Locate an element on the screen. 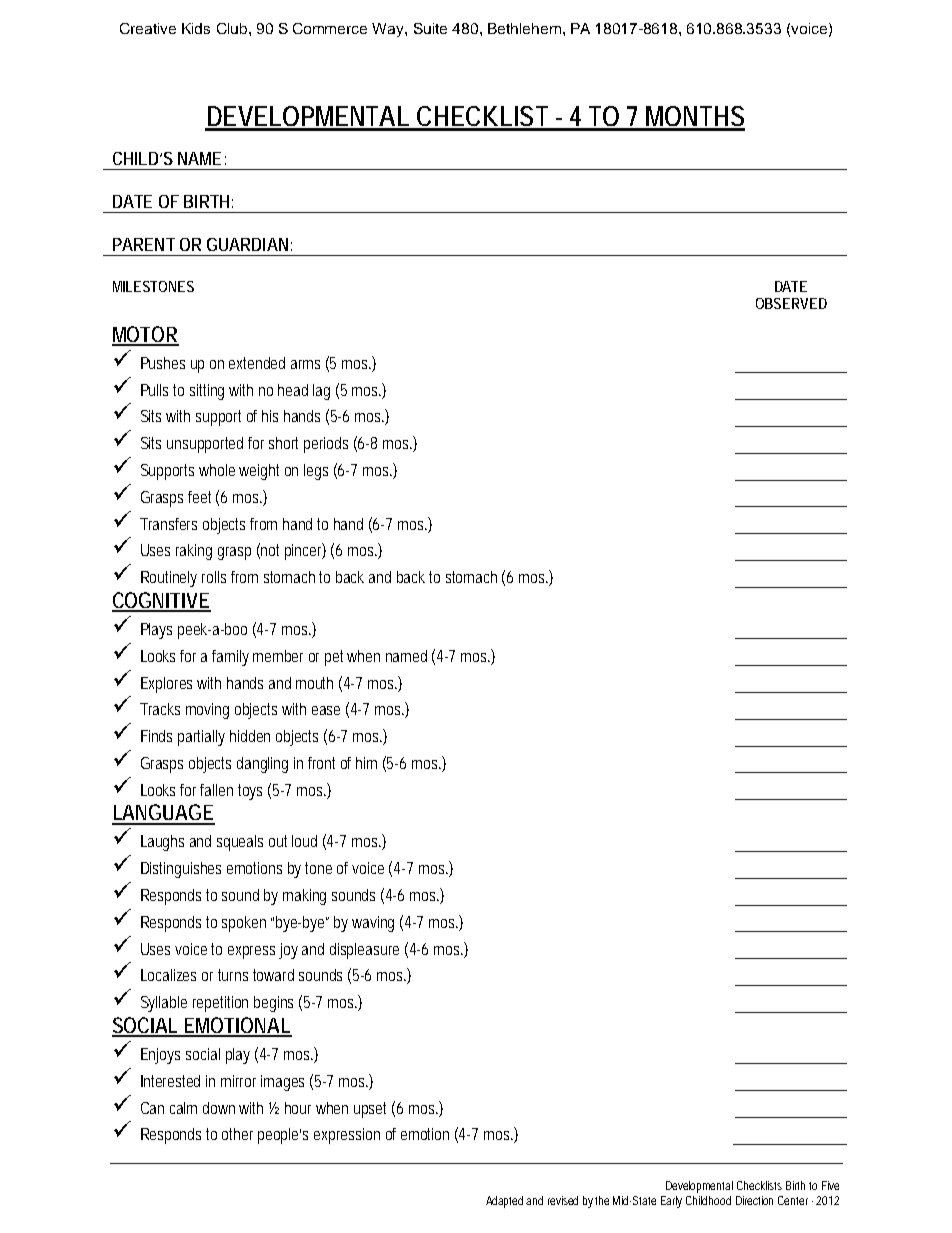 Image resolution: width=952 pixels, height=1233 pixels. head is located at coordinates (293, 390).
